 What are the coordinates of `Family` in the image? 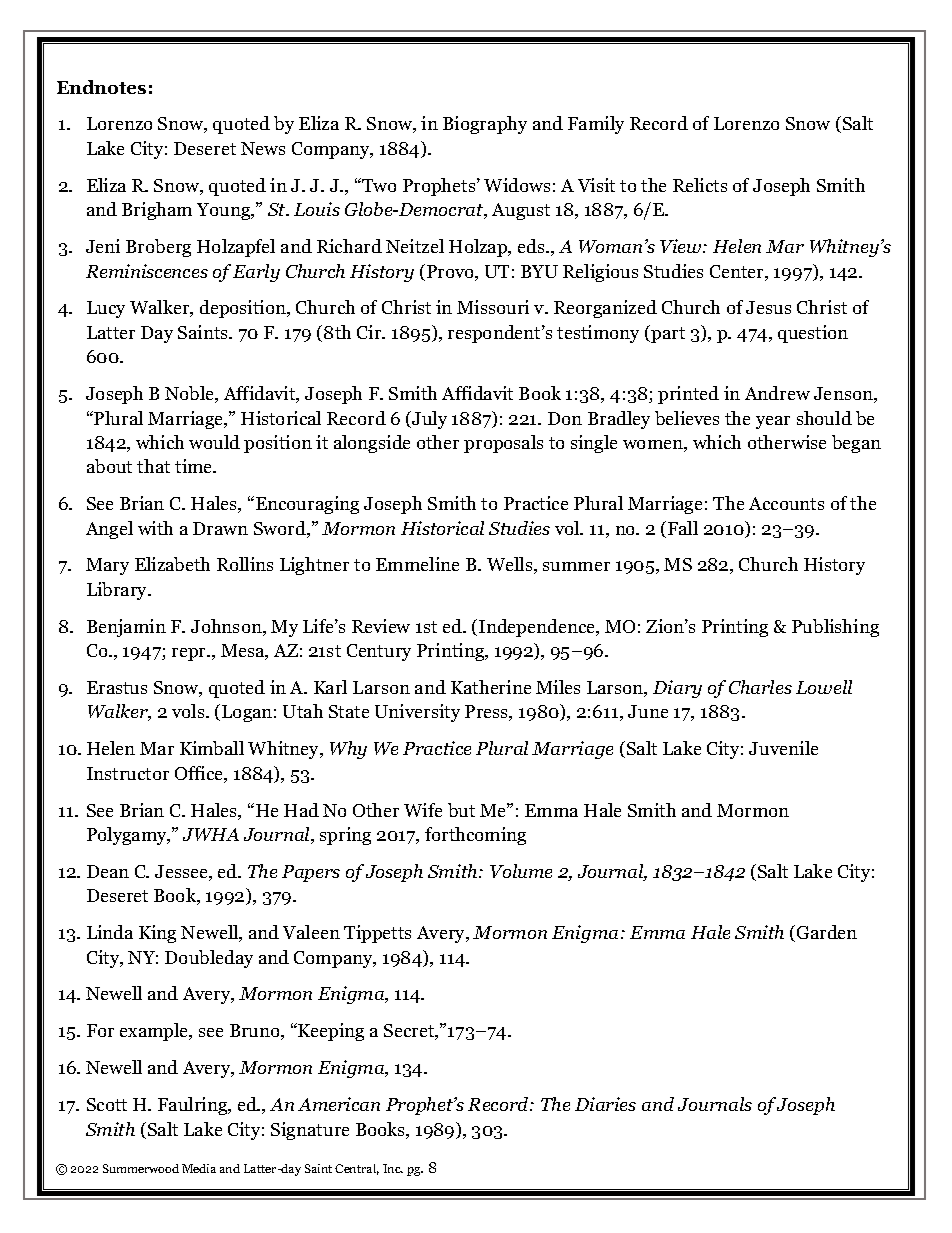 It's located at (596, 125).
